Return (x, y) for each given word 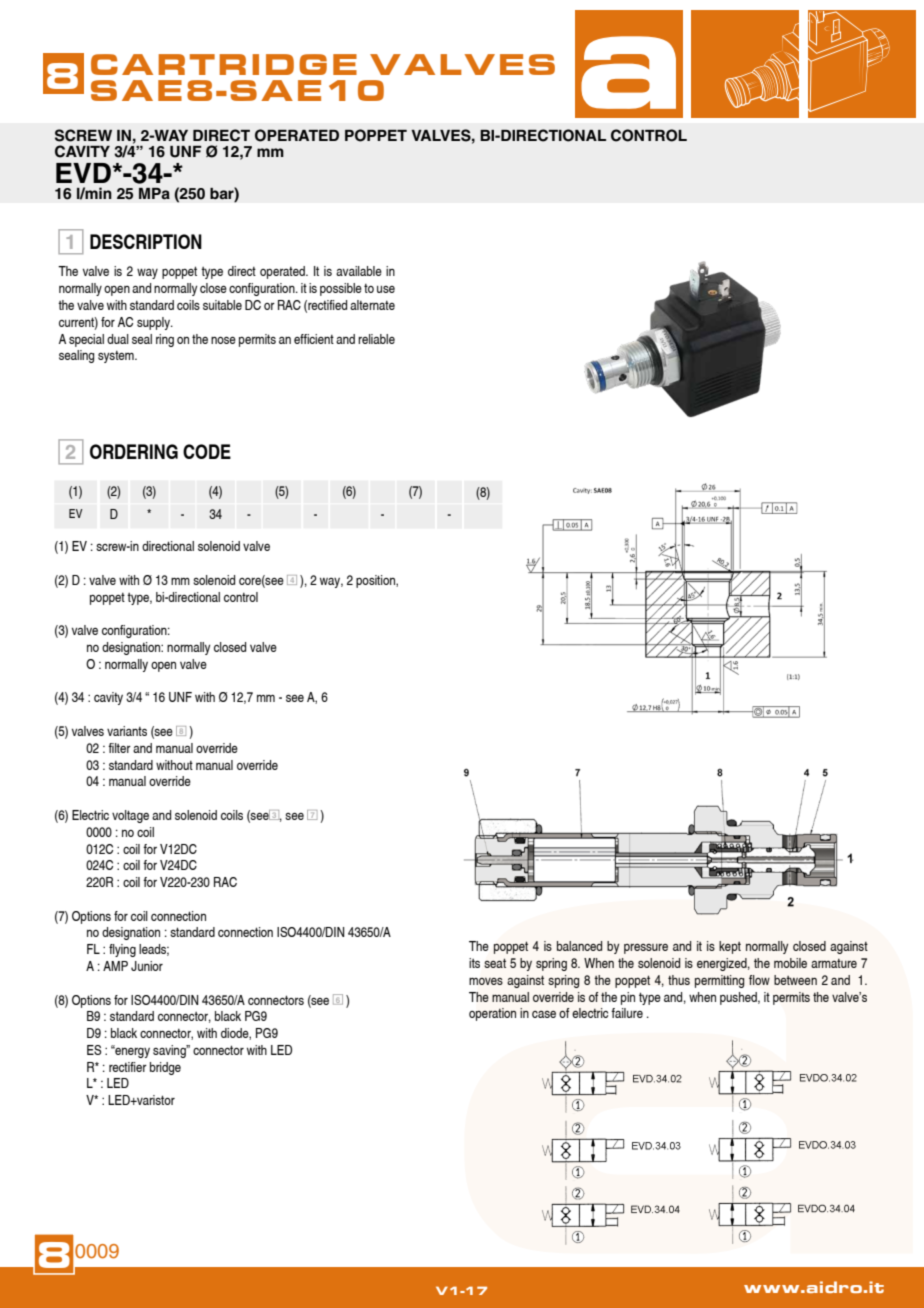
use (386, 289)
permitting (719, 981)
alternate (372, 305)
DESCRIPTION (146, 241)
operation (492, 1014)
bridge (165, 1068)
